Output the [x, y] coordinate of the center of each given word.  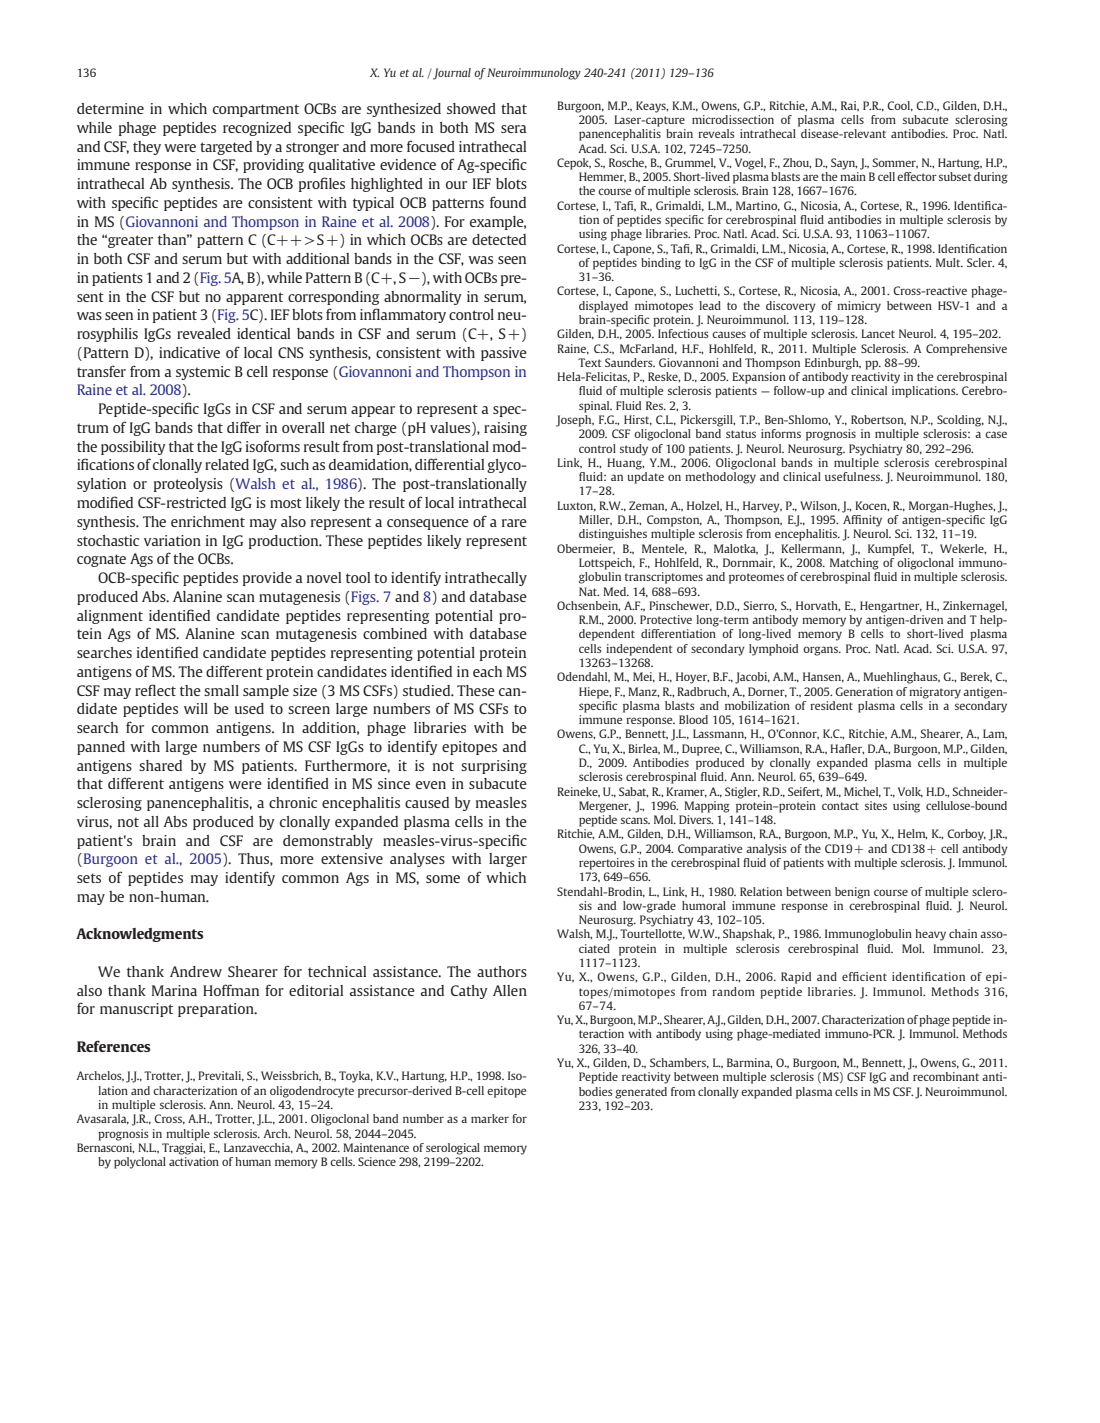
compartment [256, 110]
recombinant [946, 1076]
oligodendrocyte [312, 1092]
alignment [110, 617]
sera [513, 129]
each [487, 671]
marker [490, 1118]
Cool [900, 106]
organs [821, 651]
